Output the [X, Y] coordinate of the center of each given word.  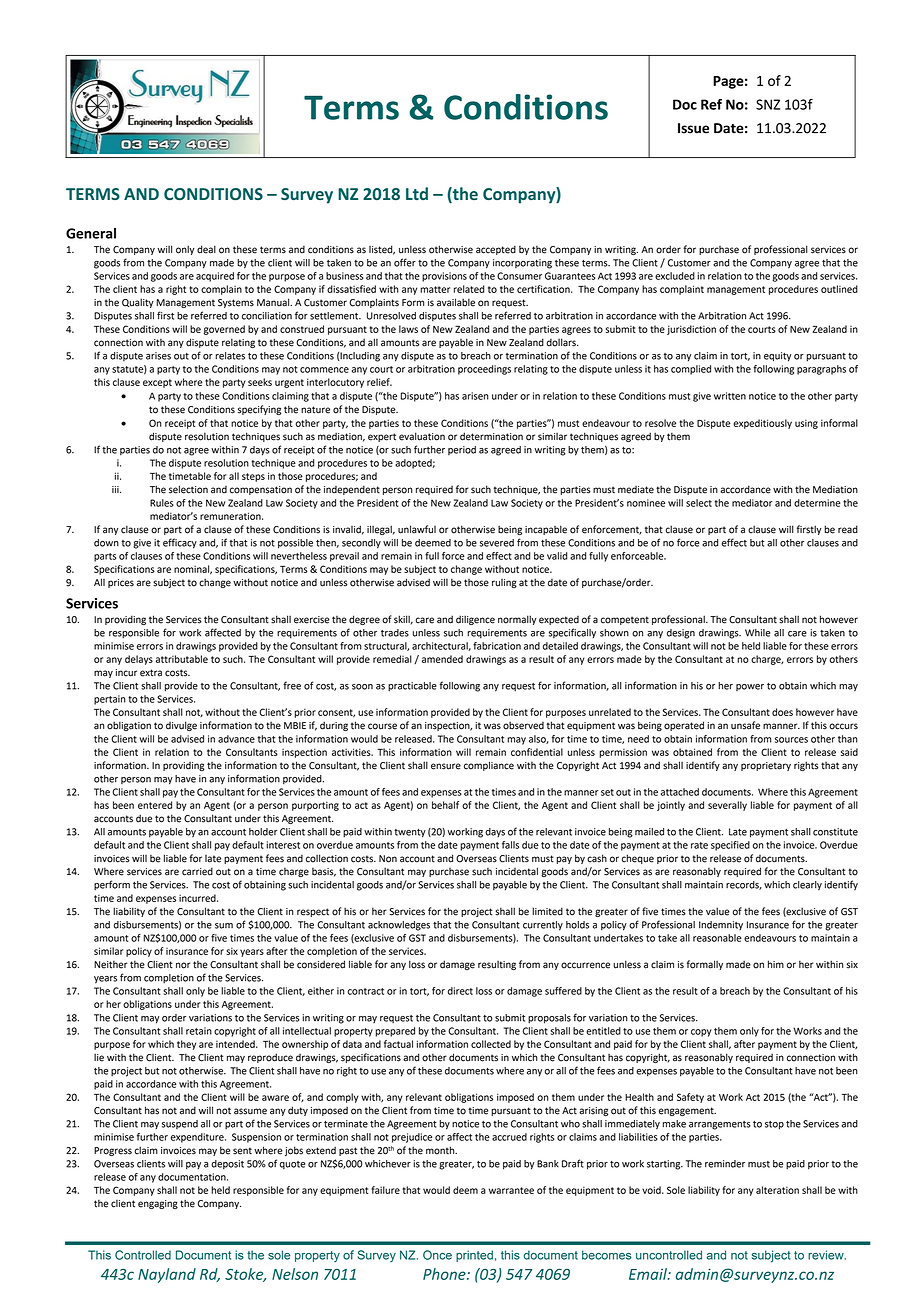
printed [474, 1256]
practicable [412, 687]
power [750, 687]
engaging [158, 1204]
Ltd [417, 193]
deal [206, 249]
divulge [181, 726]
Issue [693, 128]
